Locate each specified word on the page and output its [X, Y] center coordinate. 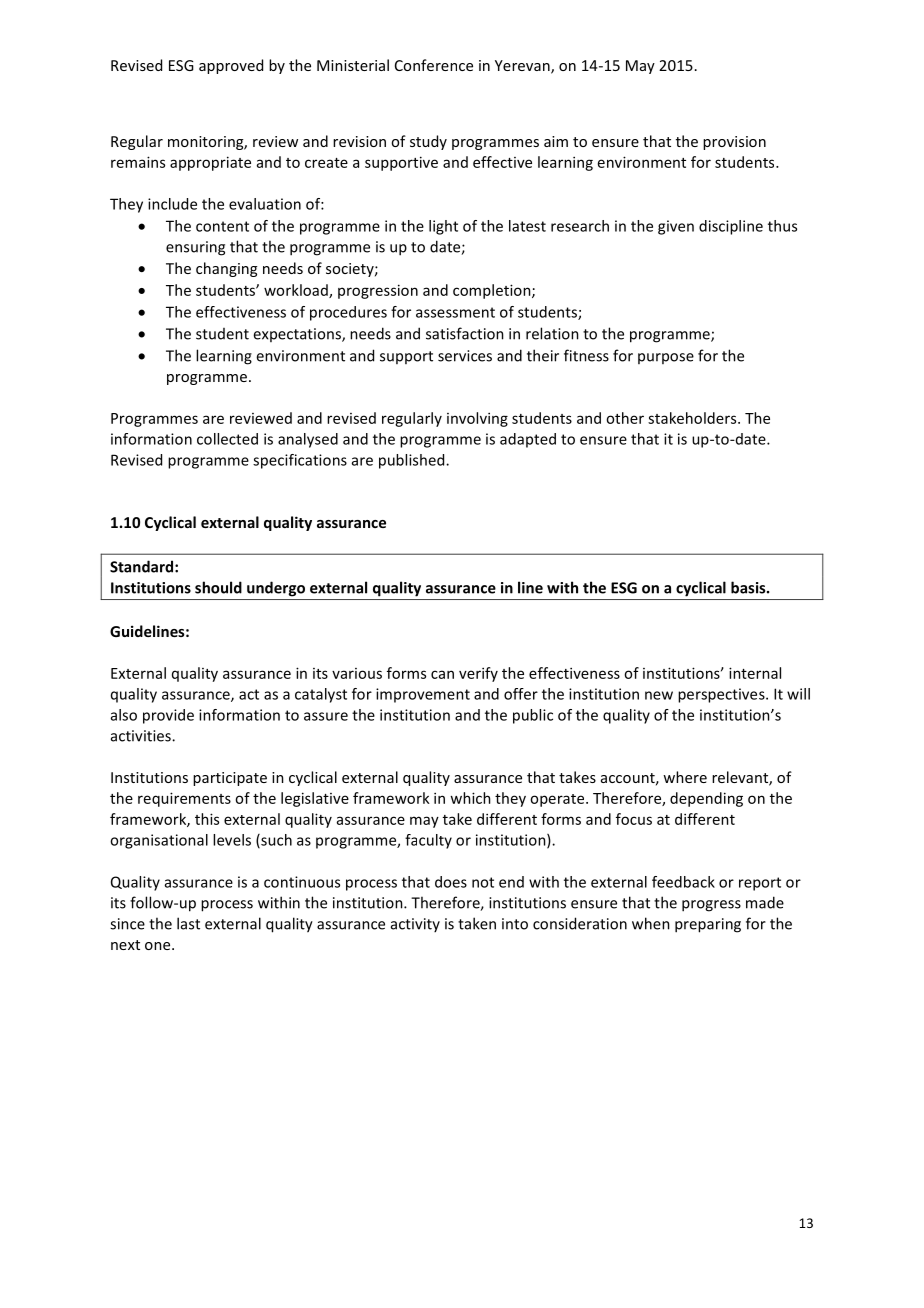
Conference [434, 65]
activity [415, 925]
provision [734, 143]
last [188, 923]
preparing [708, 925]
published [413, 461]
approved [231, 66]
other [625, 418]
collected [227, 439]
